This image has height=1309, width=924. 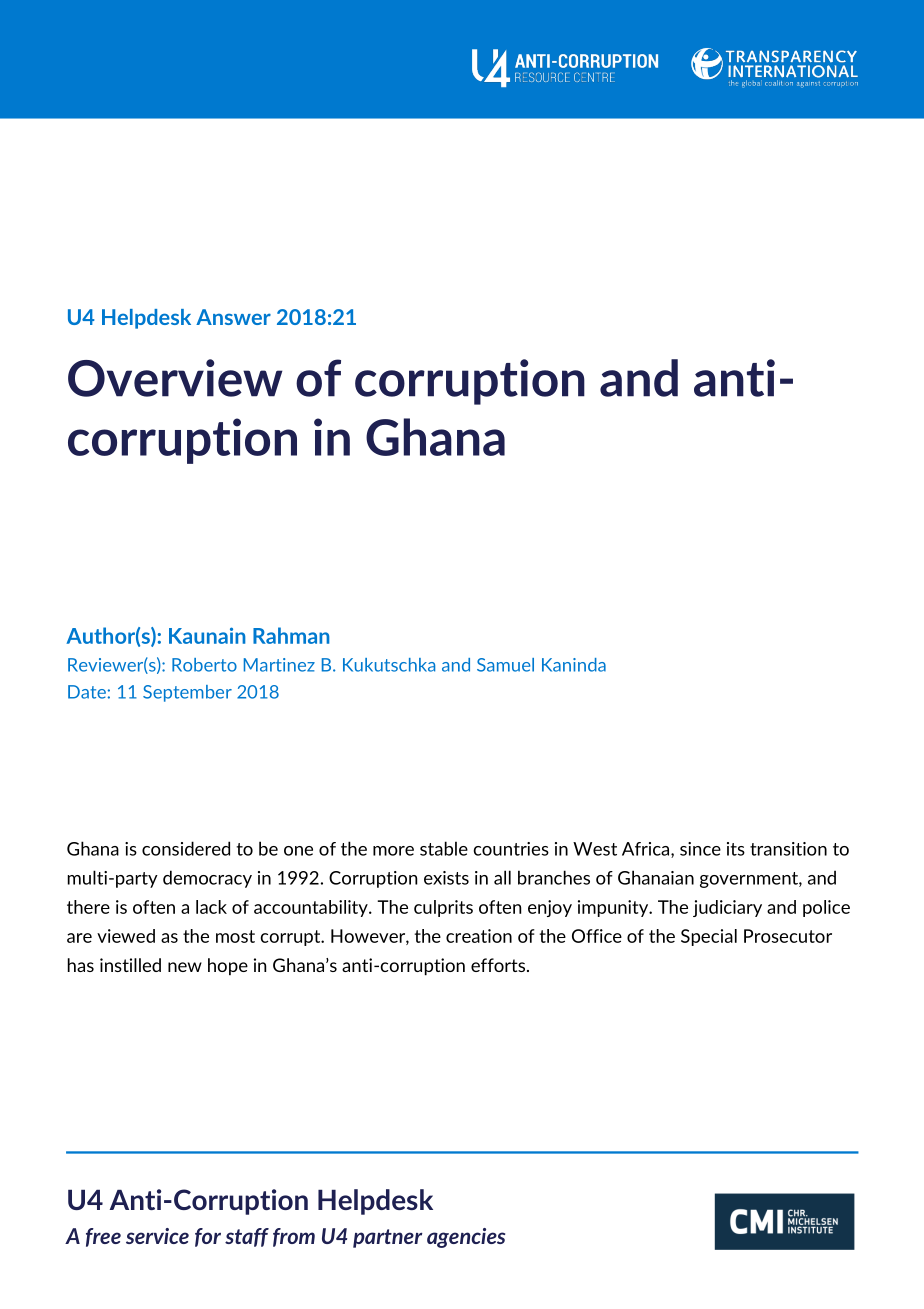 What do you see at coordinates (505, 665) in the image?
I see `Samuel` at bounding box center [505, 665].
